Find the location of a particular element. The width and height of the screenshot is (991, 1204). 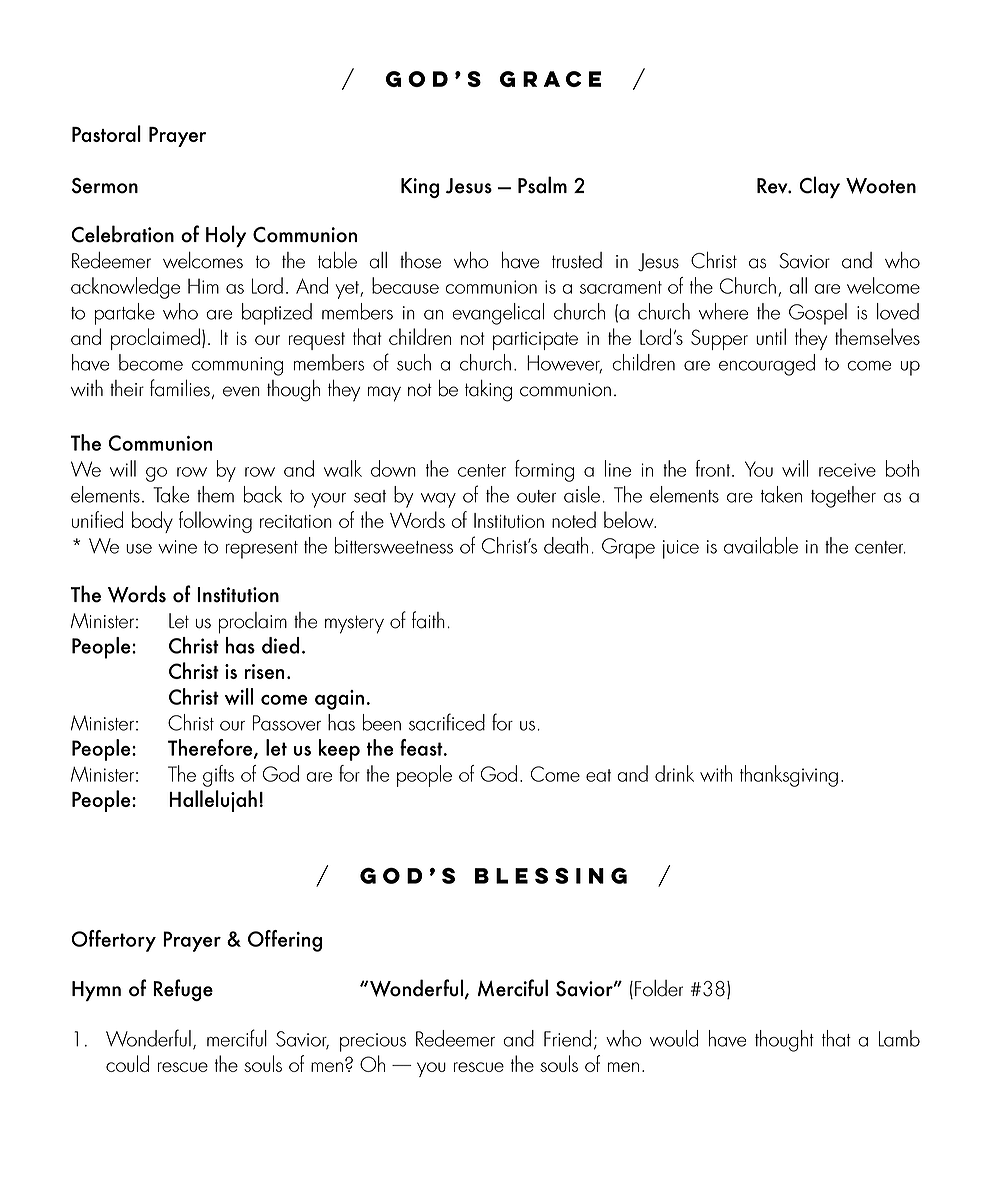

participate is located at coordinates (535, 341).
